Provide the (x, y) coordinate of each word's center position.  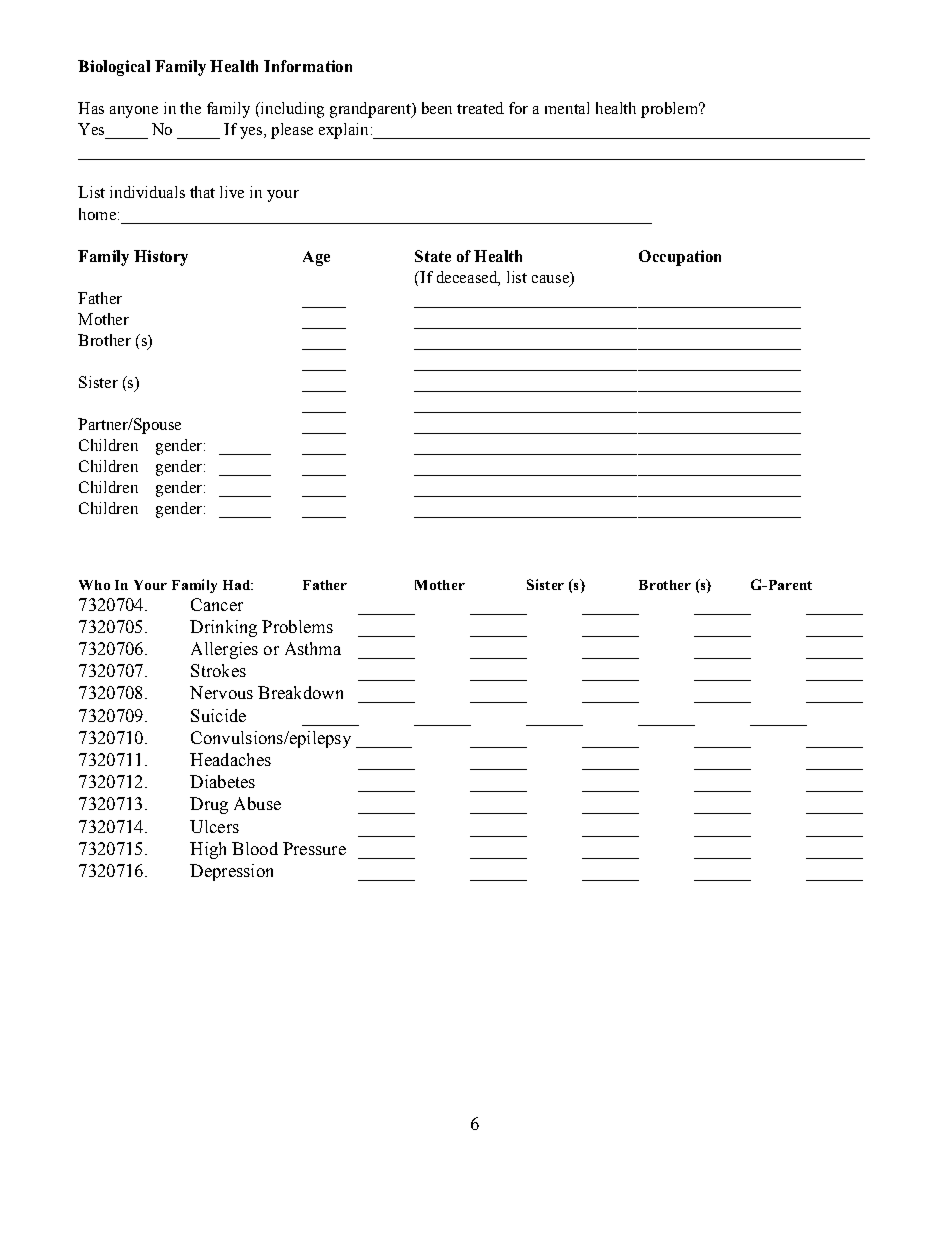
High (208, 850)
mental (567, 108)
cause (551, 277)
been (437, 108)
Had (237, 585)
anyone (134, 112)
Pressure (314, 848)
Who (94, 585)
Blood (255, 848)
